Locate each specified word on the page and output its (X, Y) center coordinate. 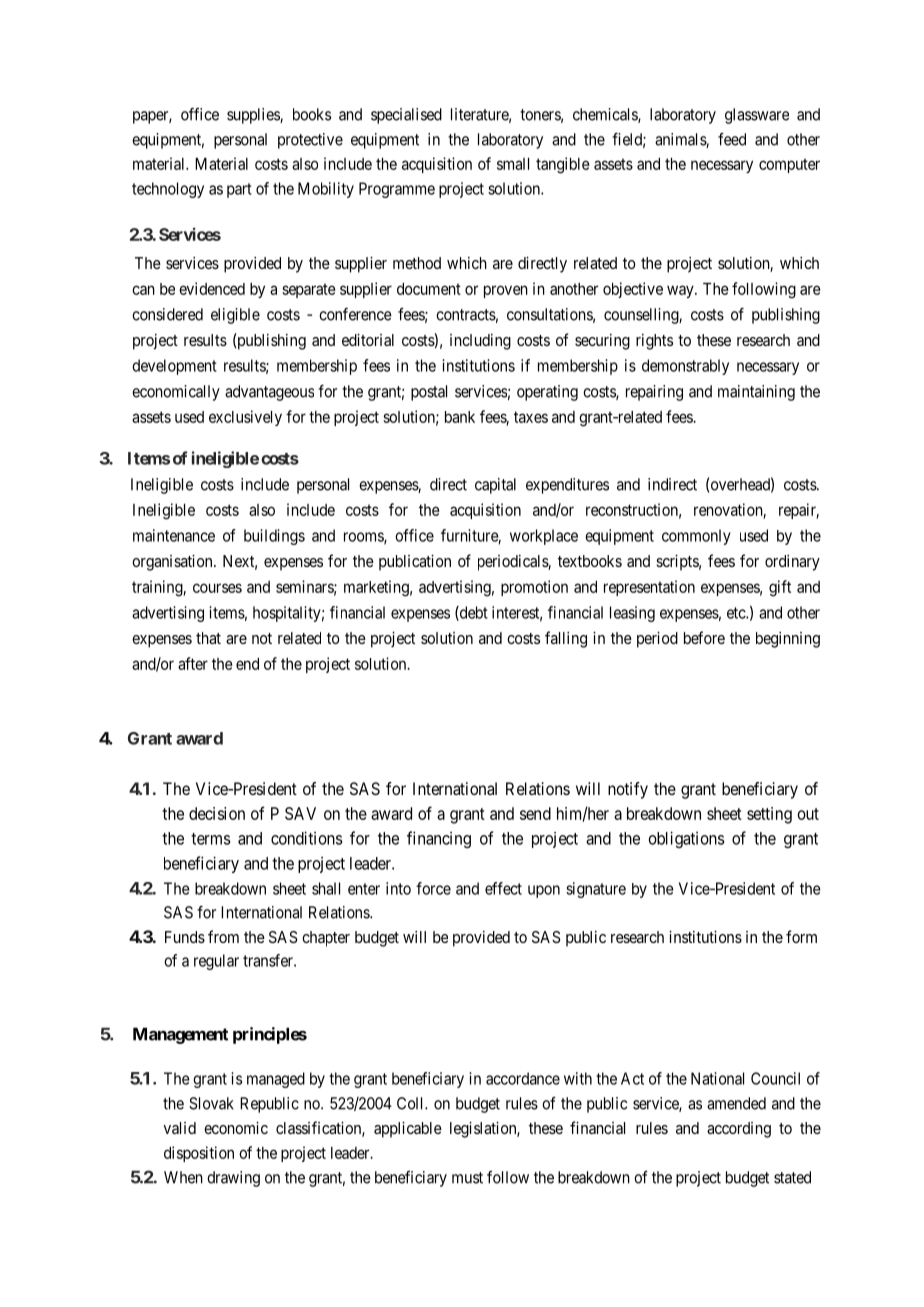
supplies (254, 116)
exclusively (245, 418)
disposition (199, 1154)
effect (503, 888)
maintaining (756, 393)
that (208, 638)
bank (460, 417)
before (704, 637)
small (513, 164)
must (467, 1178)
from (223, 936)
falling (566, 639)
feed (732, 139)
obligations (687, 839)
